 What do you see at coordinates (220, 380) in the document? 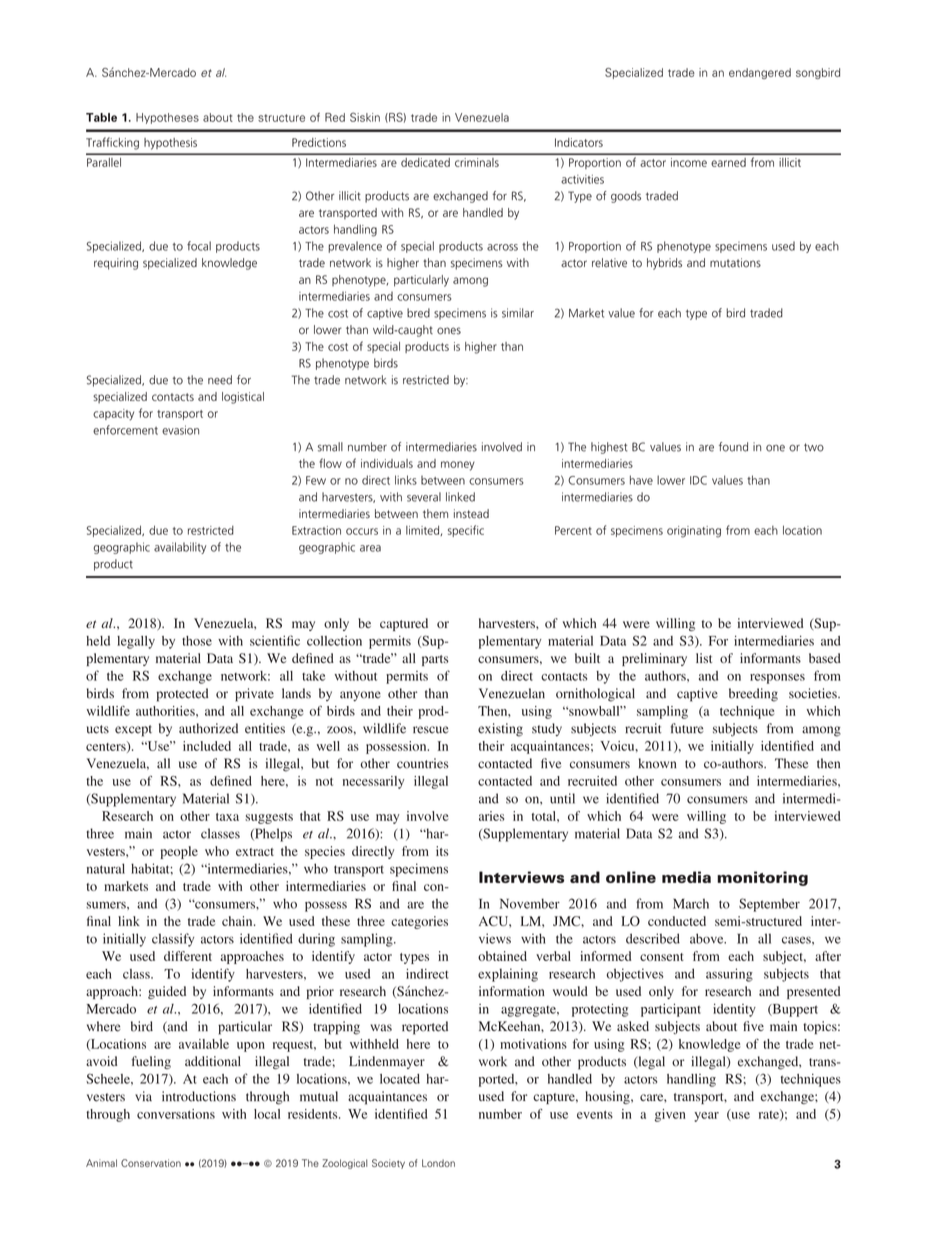
I see `need` at bounding box center [220, 380].
